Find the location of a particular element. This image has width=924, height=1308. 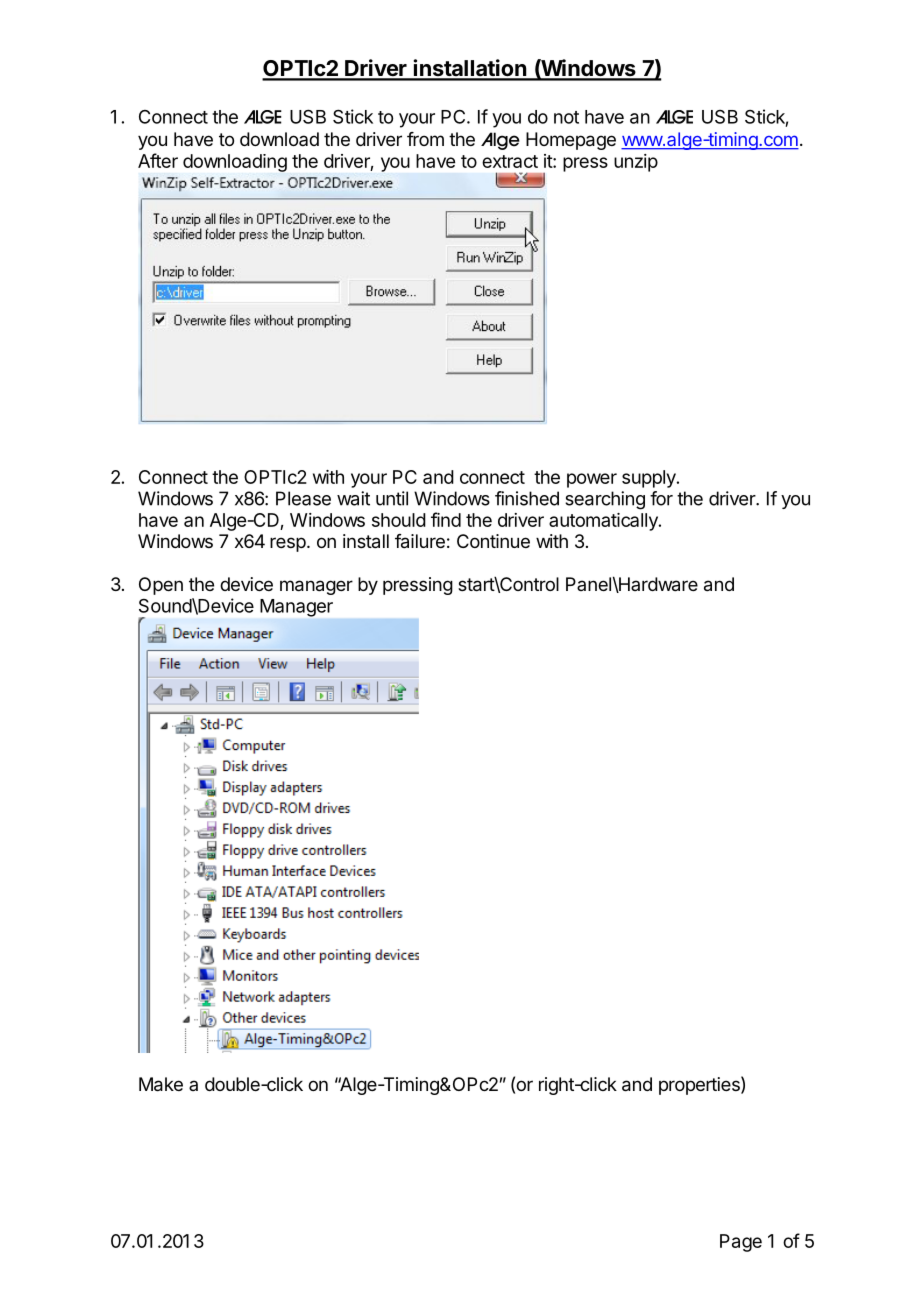

resp is located at coordinates (288, 544).
